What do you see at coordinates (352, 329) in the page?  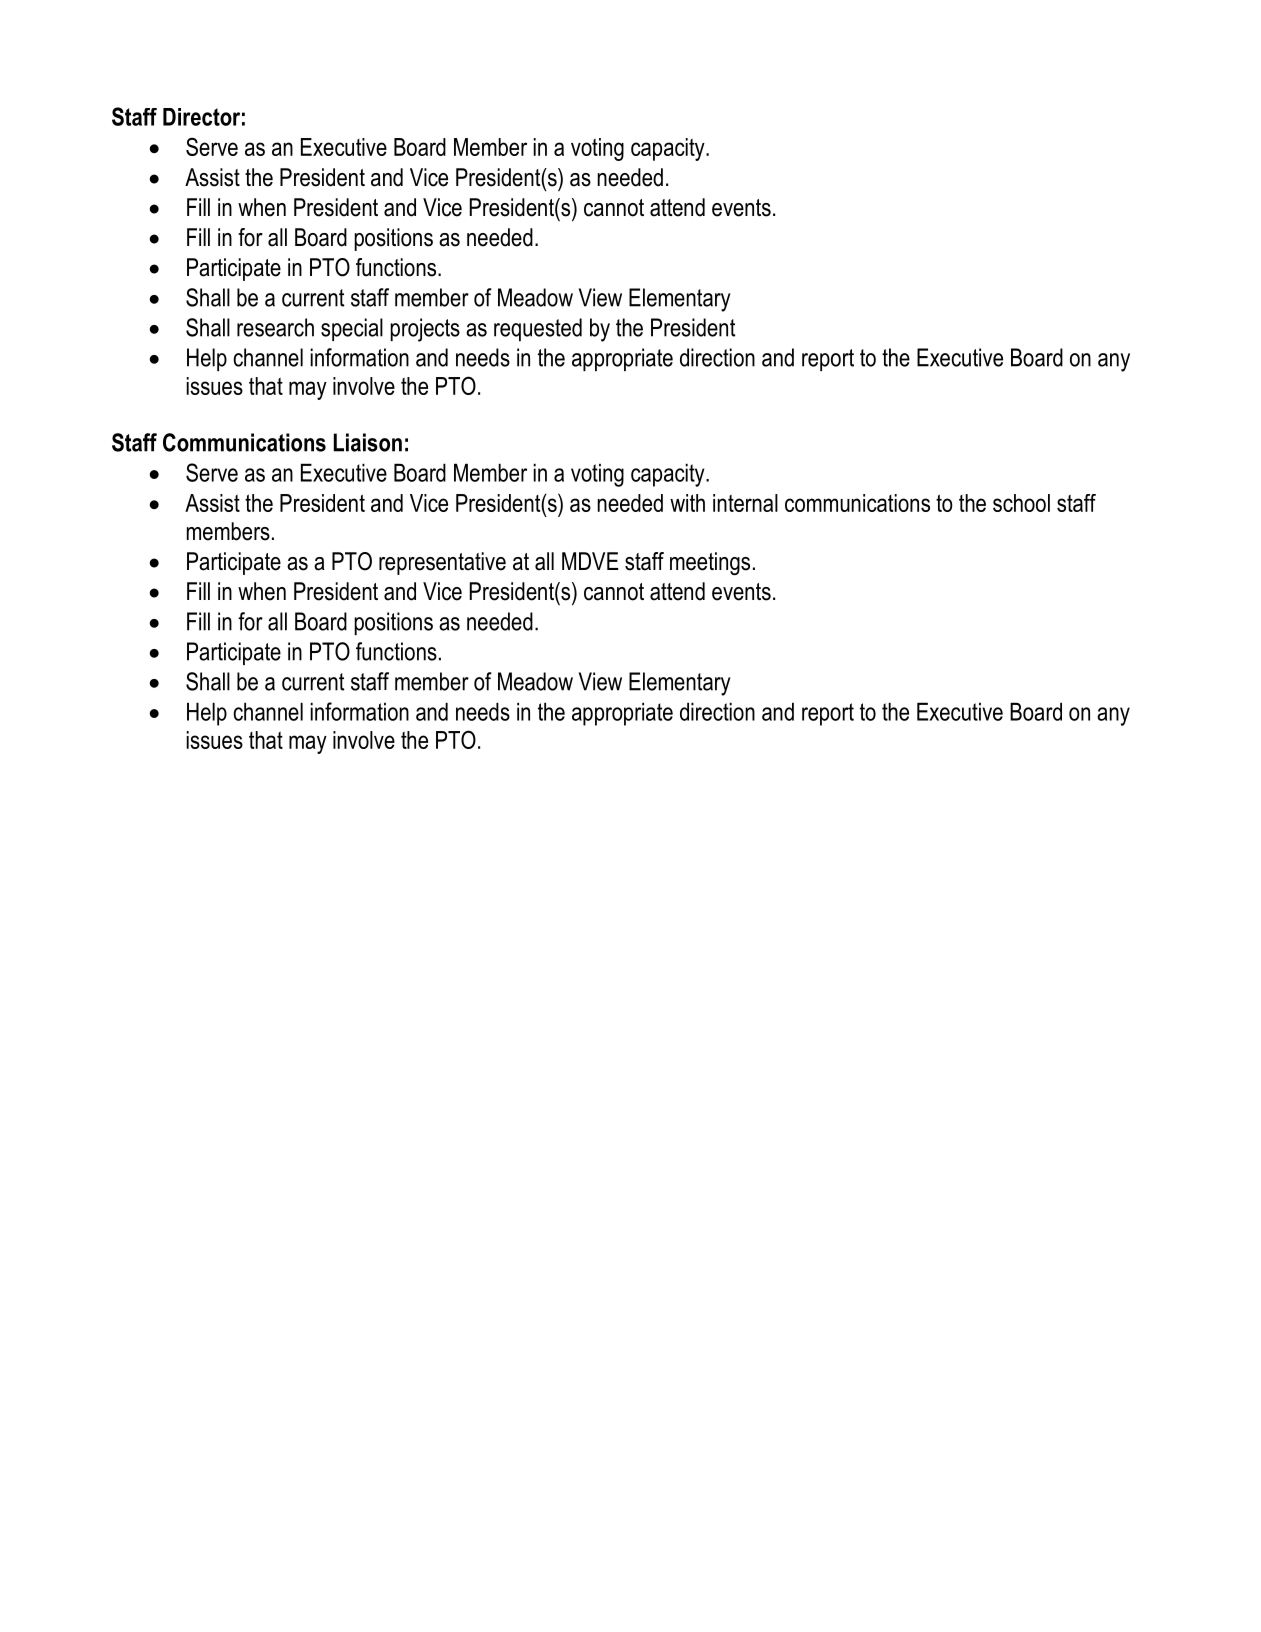 I see `special` at bounding box center [352, 329].
